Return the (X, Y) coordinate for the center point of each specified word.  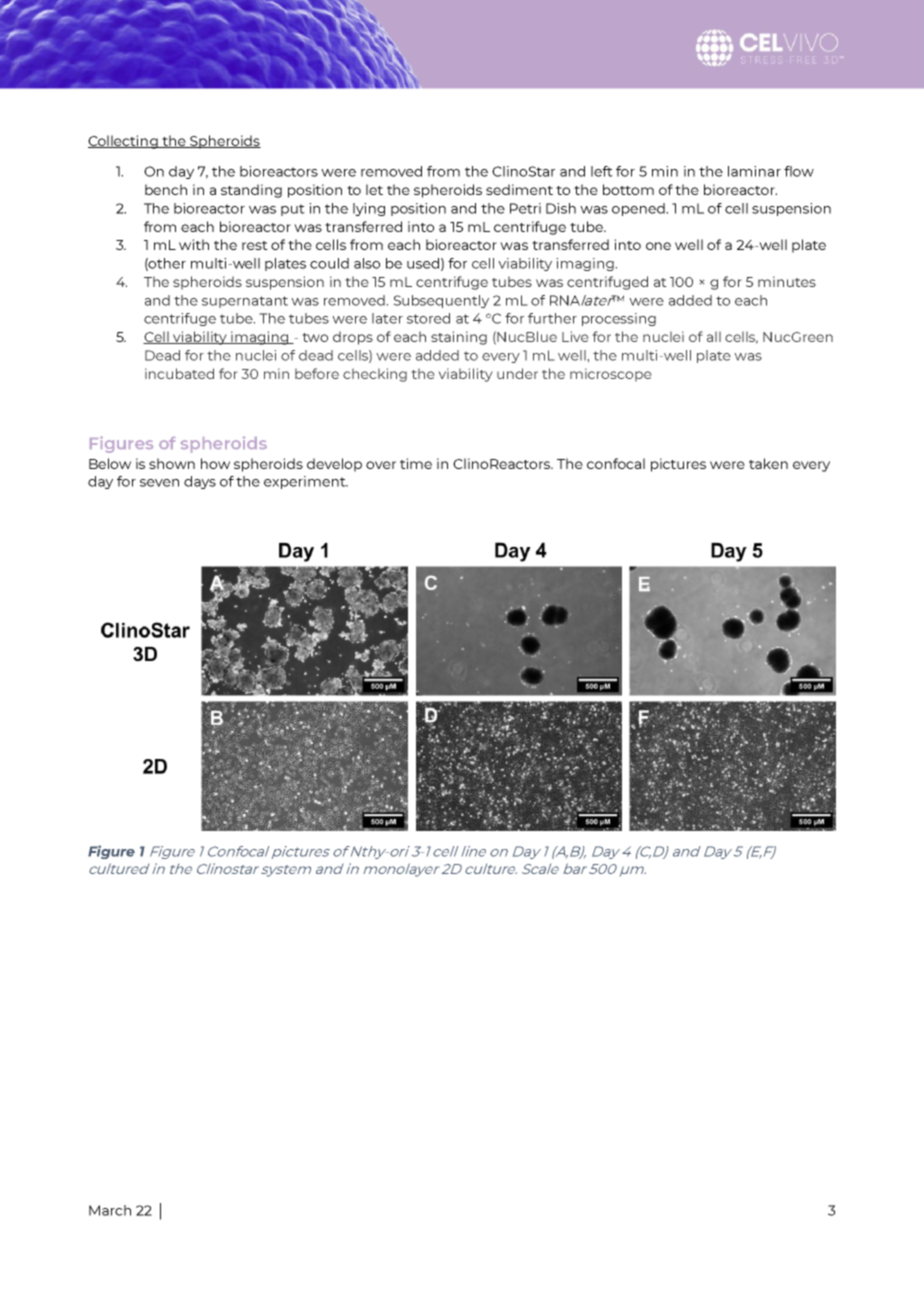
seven (159, 483)
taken (768, 463)
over (381, 465)
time (416, 463)
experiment (306, 482)
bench (166, 189)
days (200, 482)
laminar (754, 171)
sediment (519, 189)
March (110, 1210)
